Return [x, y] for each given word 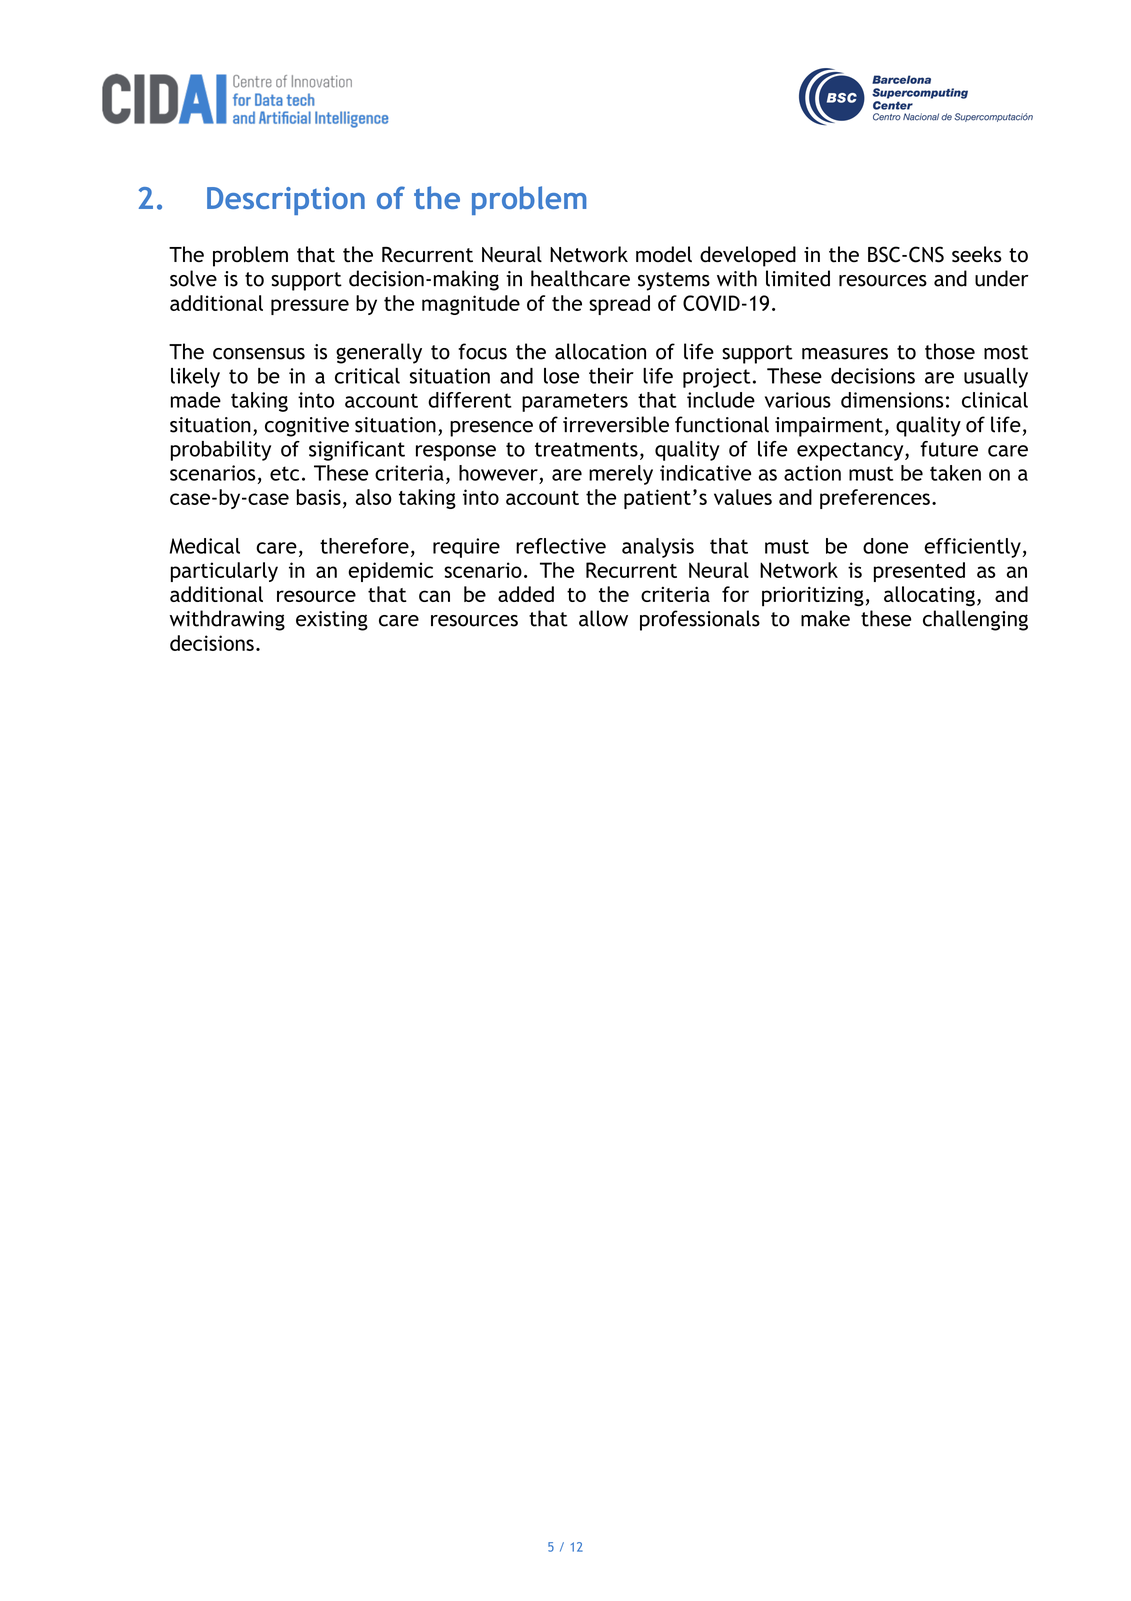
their [611, 376]
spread [619, 305]
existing [332, 621]
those [950, 351]
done [885, 546]
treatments [586, 449]
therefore [364, 546]
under [1002, 278]
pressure [310, 307]
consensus [259, 354]
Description [286, 201]
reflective [561, 546]
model [664, 254]
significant [357, 451]
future [949, 449]
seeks [977, 254]
